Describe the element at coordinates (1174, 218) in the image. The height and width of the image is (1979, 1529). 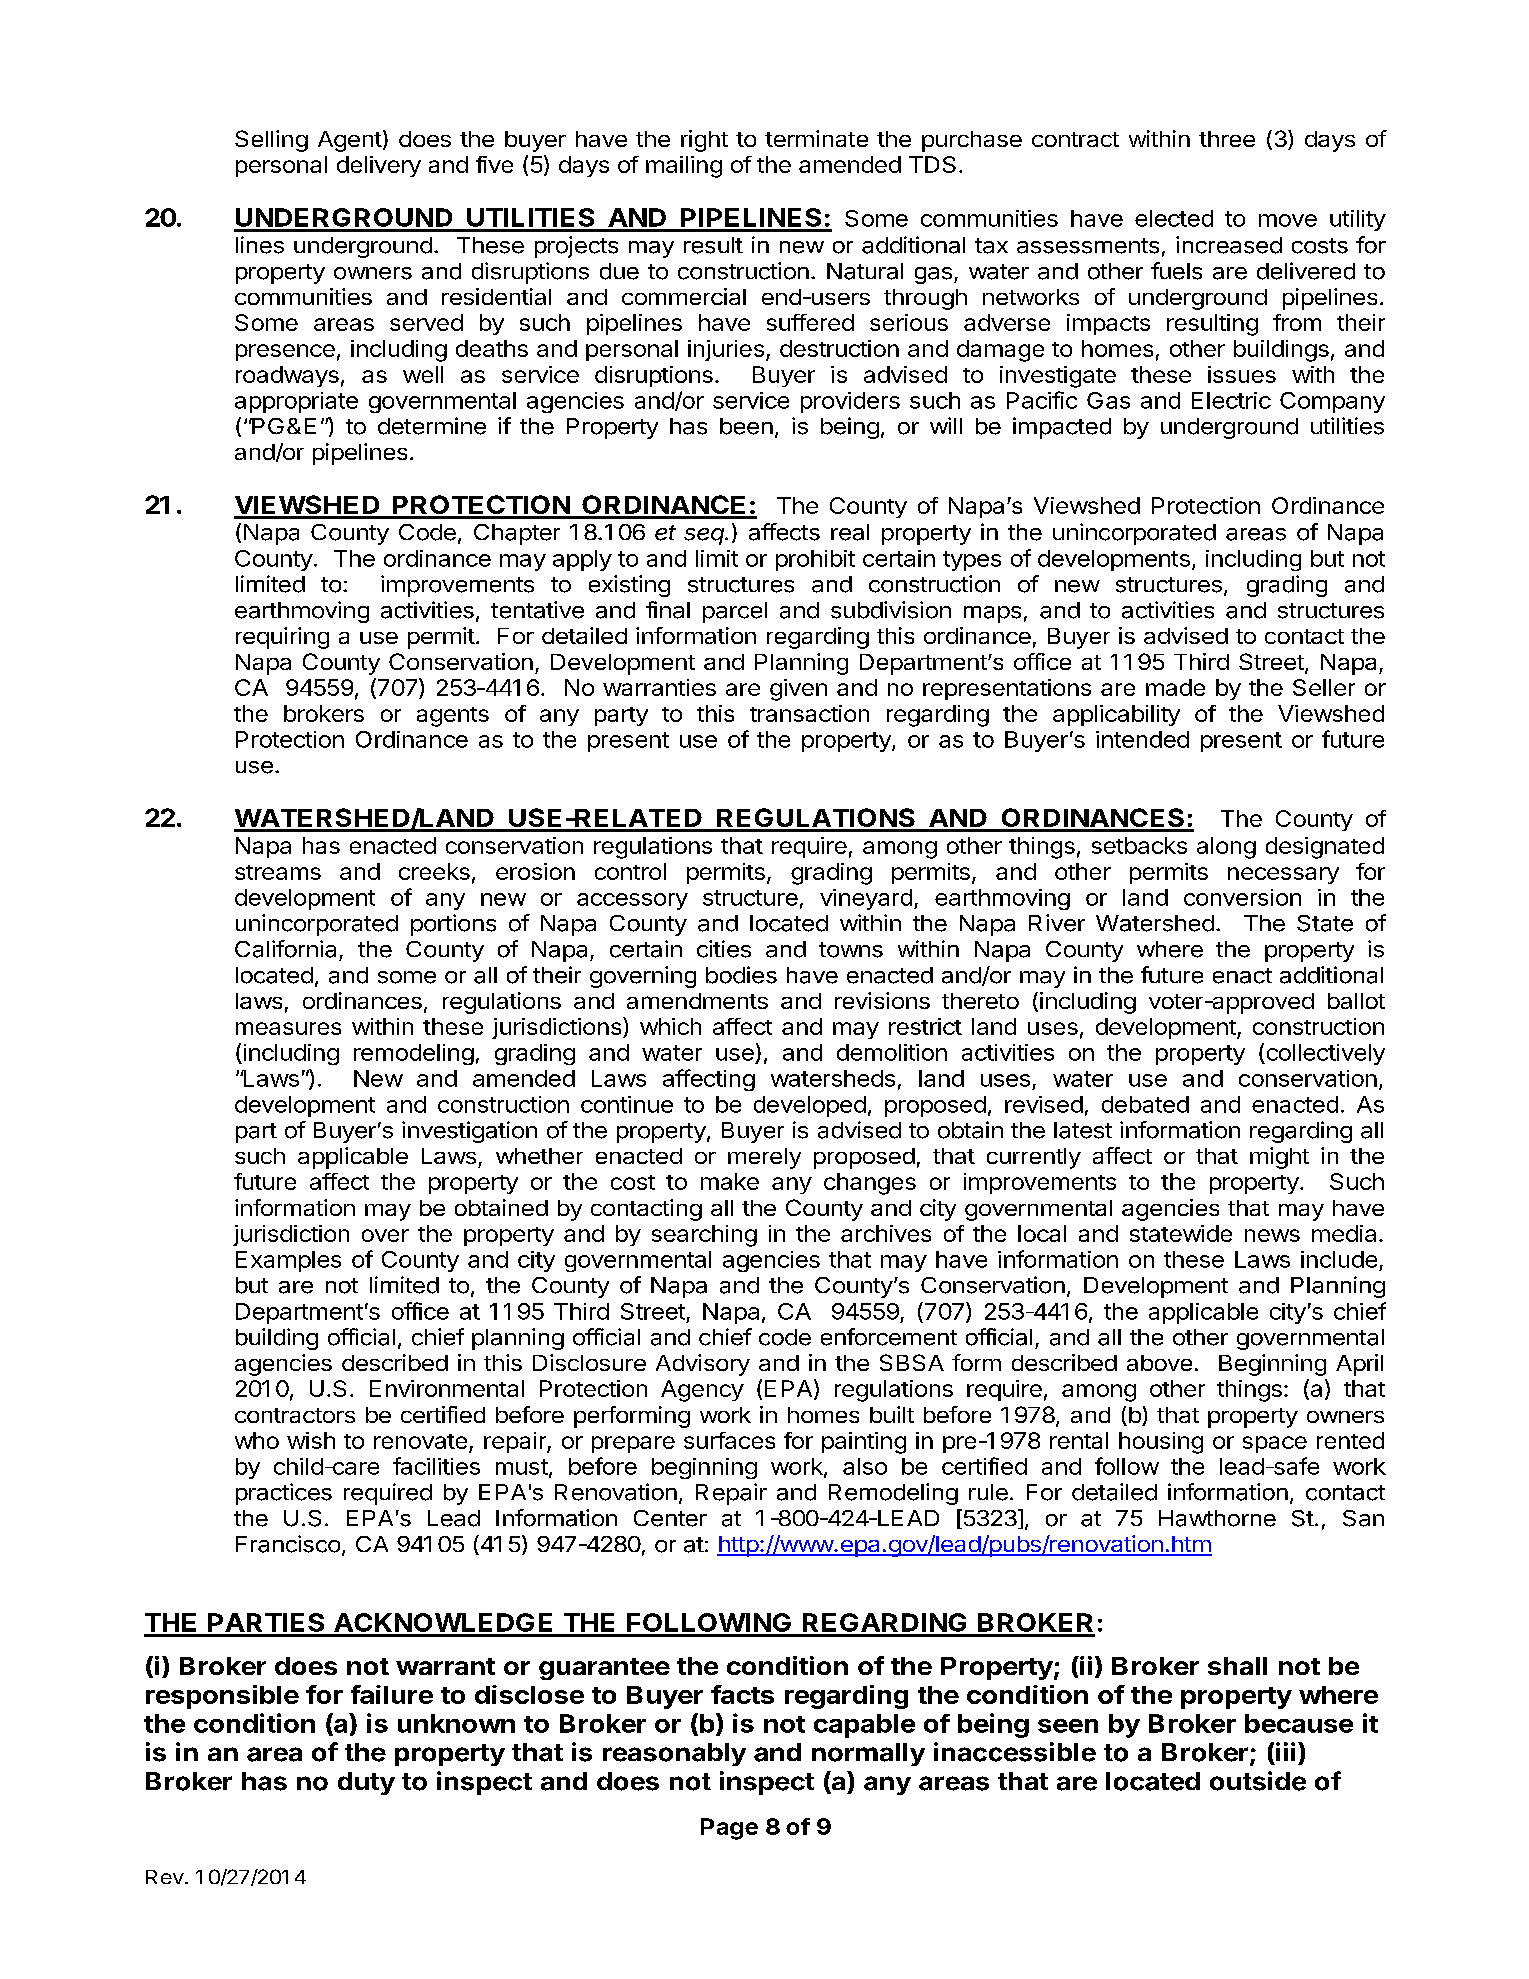
I see `elected` at that location.
